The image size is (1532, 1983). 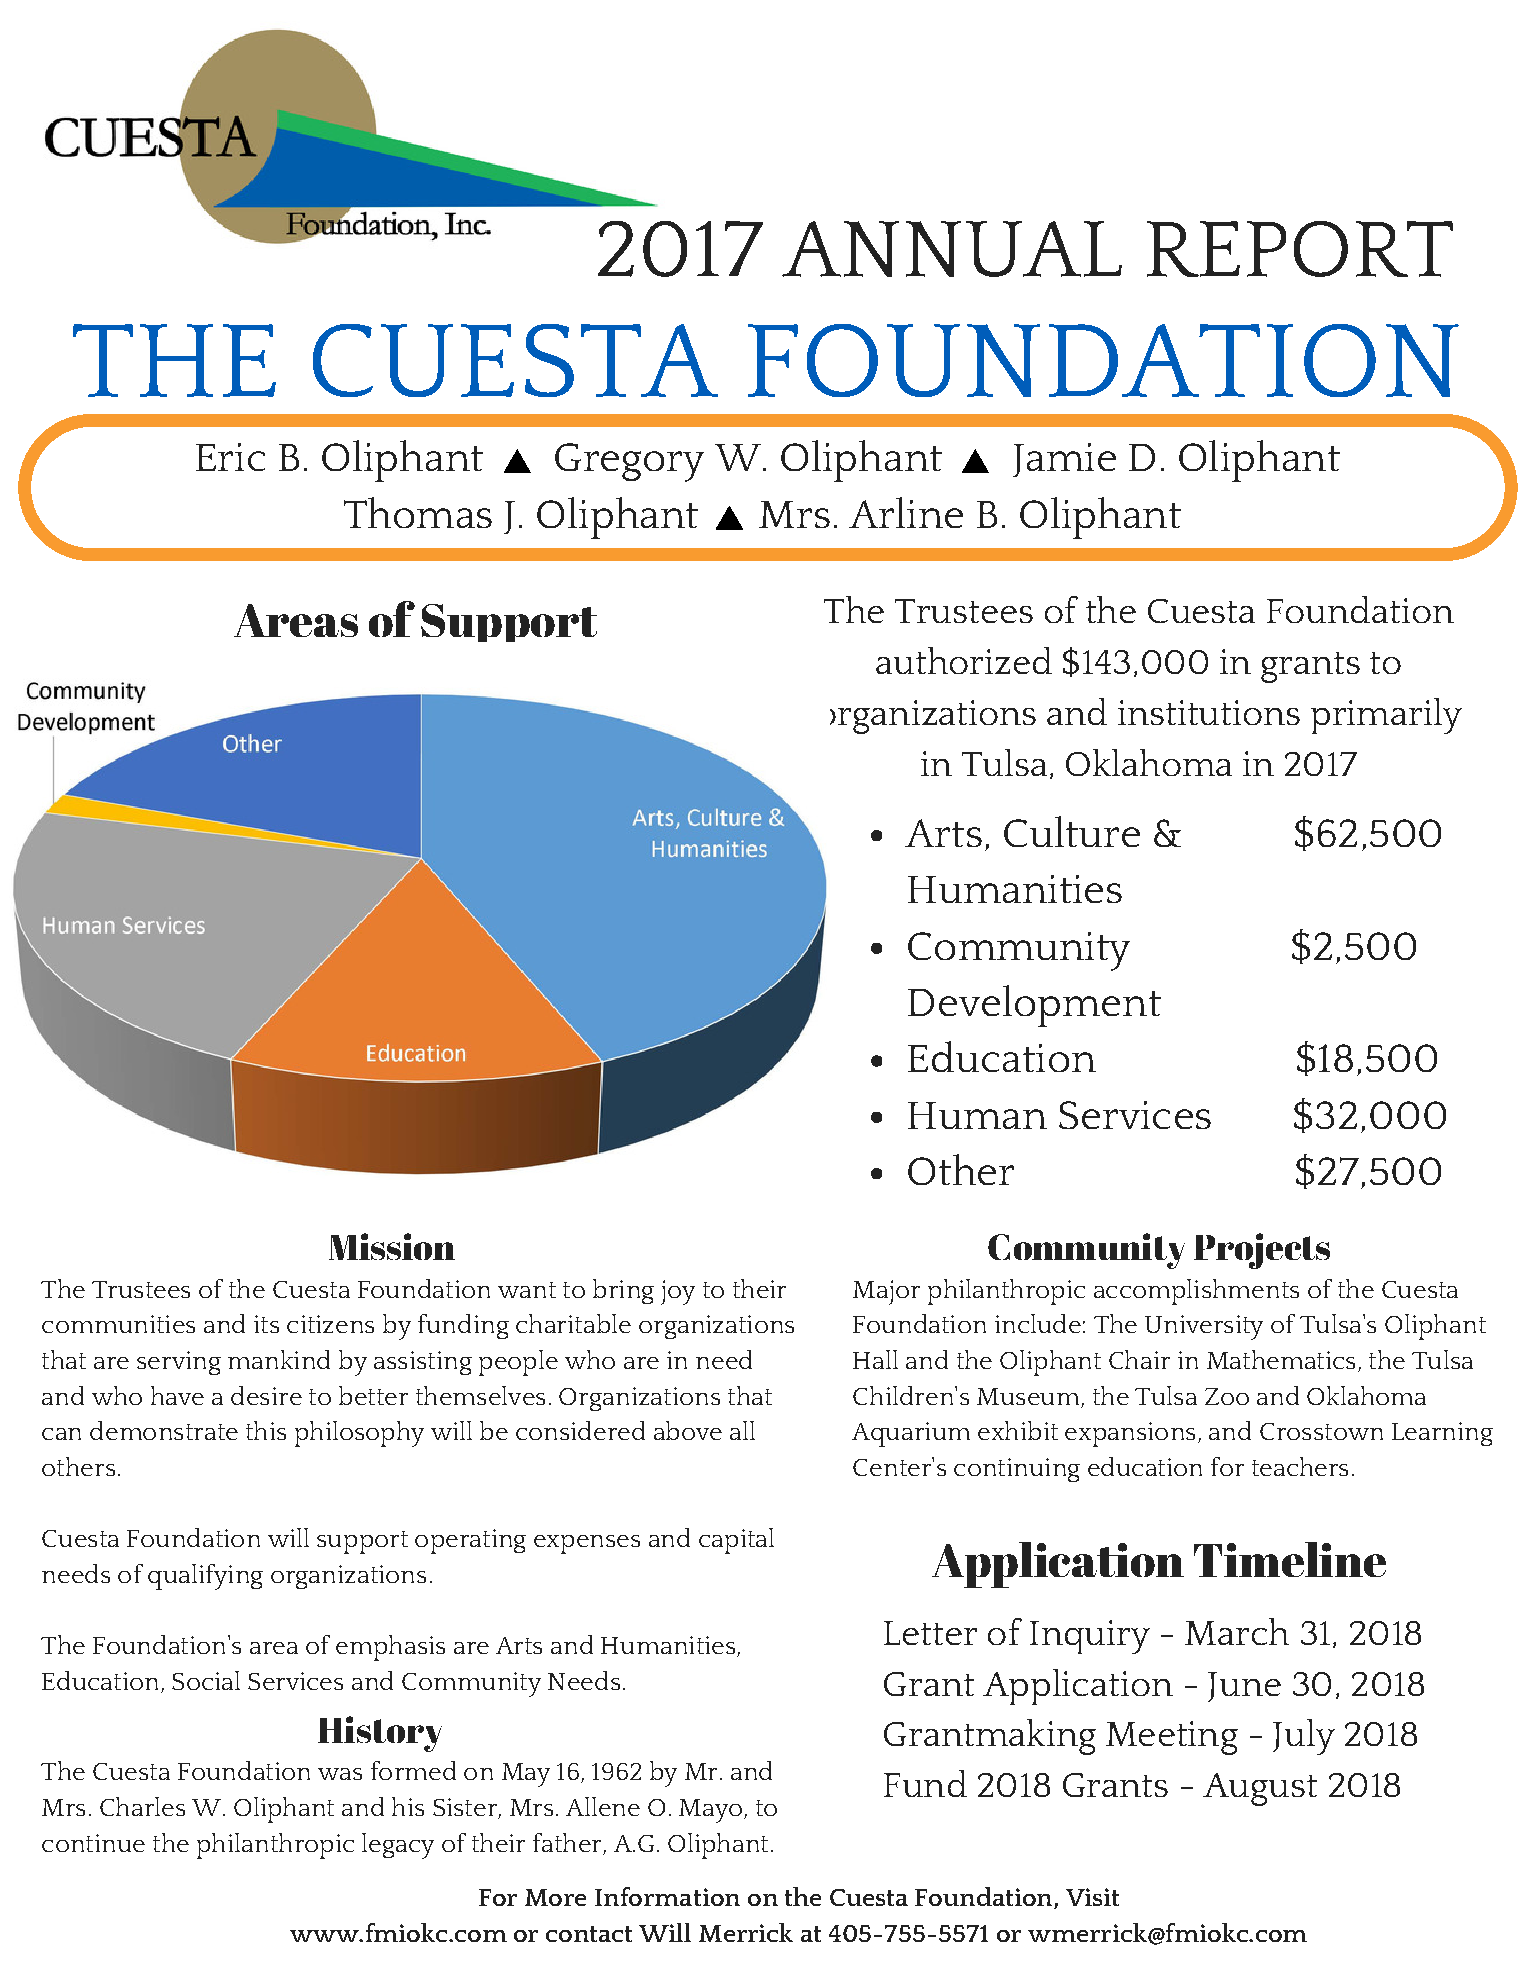 I want to click on Culture, so click(x=1072, y=831).
